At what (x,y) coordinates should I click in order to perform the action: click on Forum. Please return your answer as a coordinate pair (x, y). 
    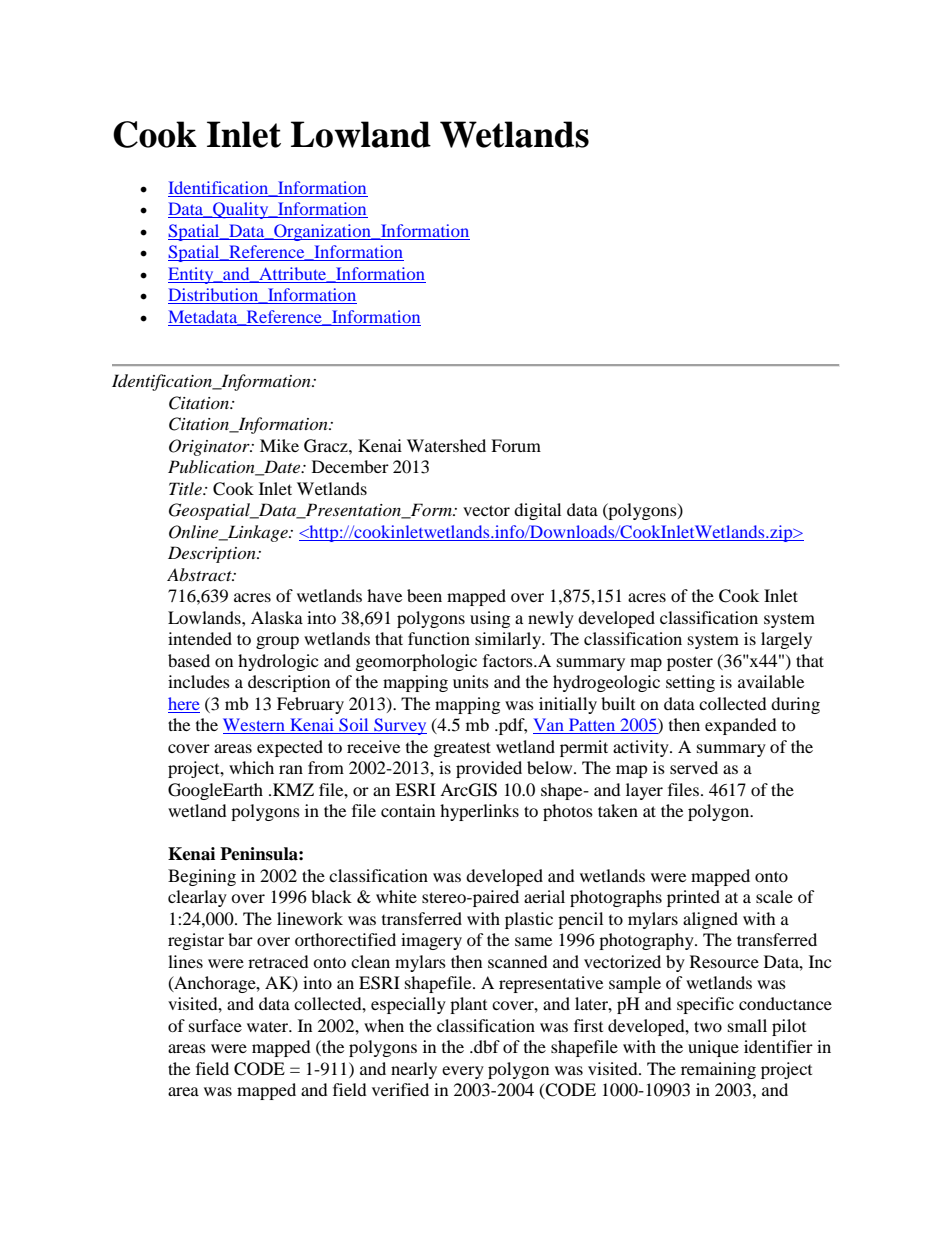
    Looking at the image, I should click on (516, 445).
